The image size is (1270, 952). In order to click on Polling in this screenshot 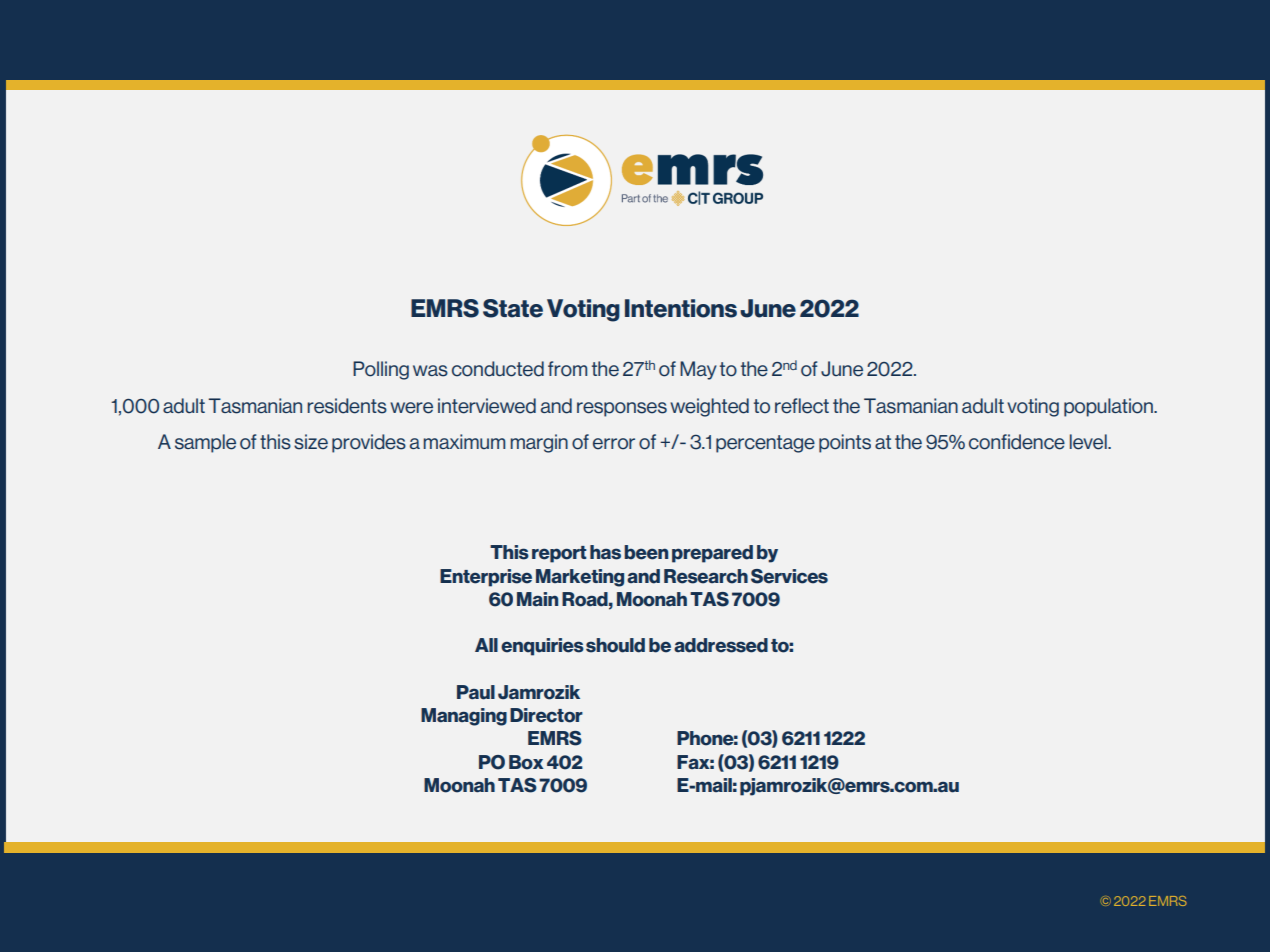, I will do `click(381, 370)`.
